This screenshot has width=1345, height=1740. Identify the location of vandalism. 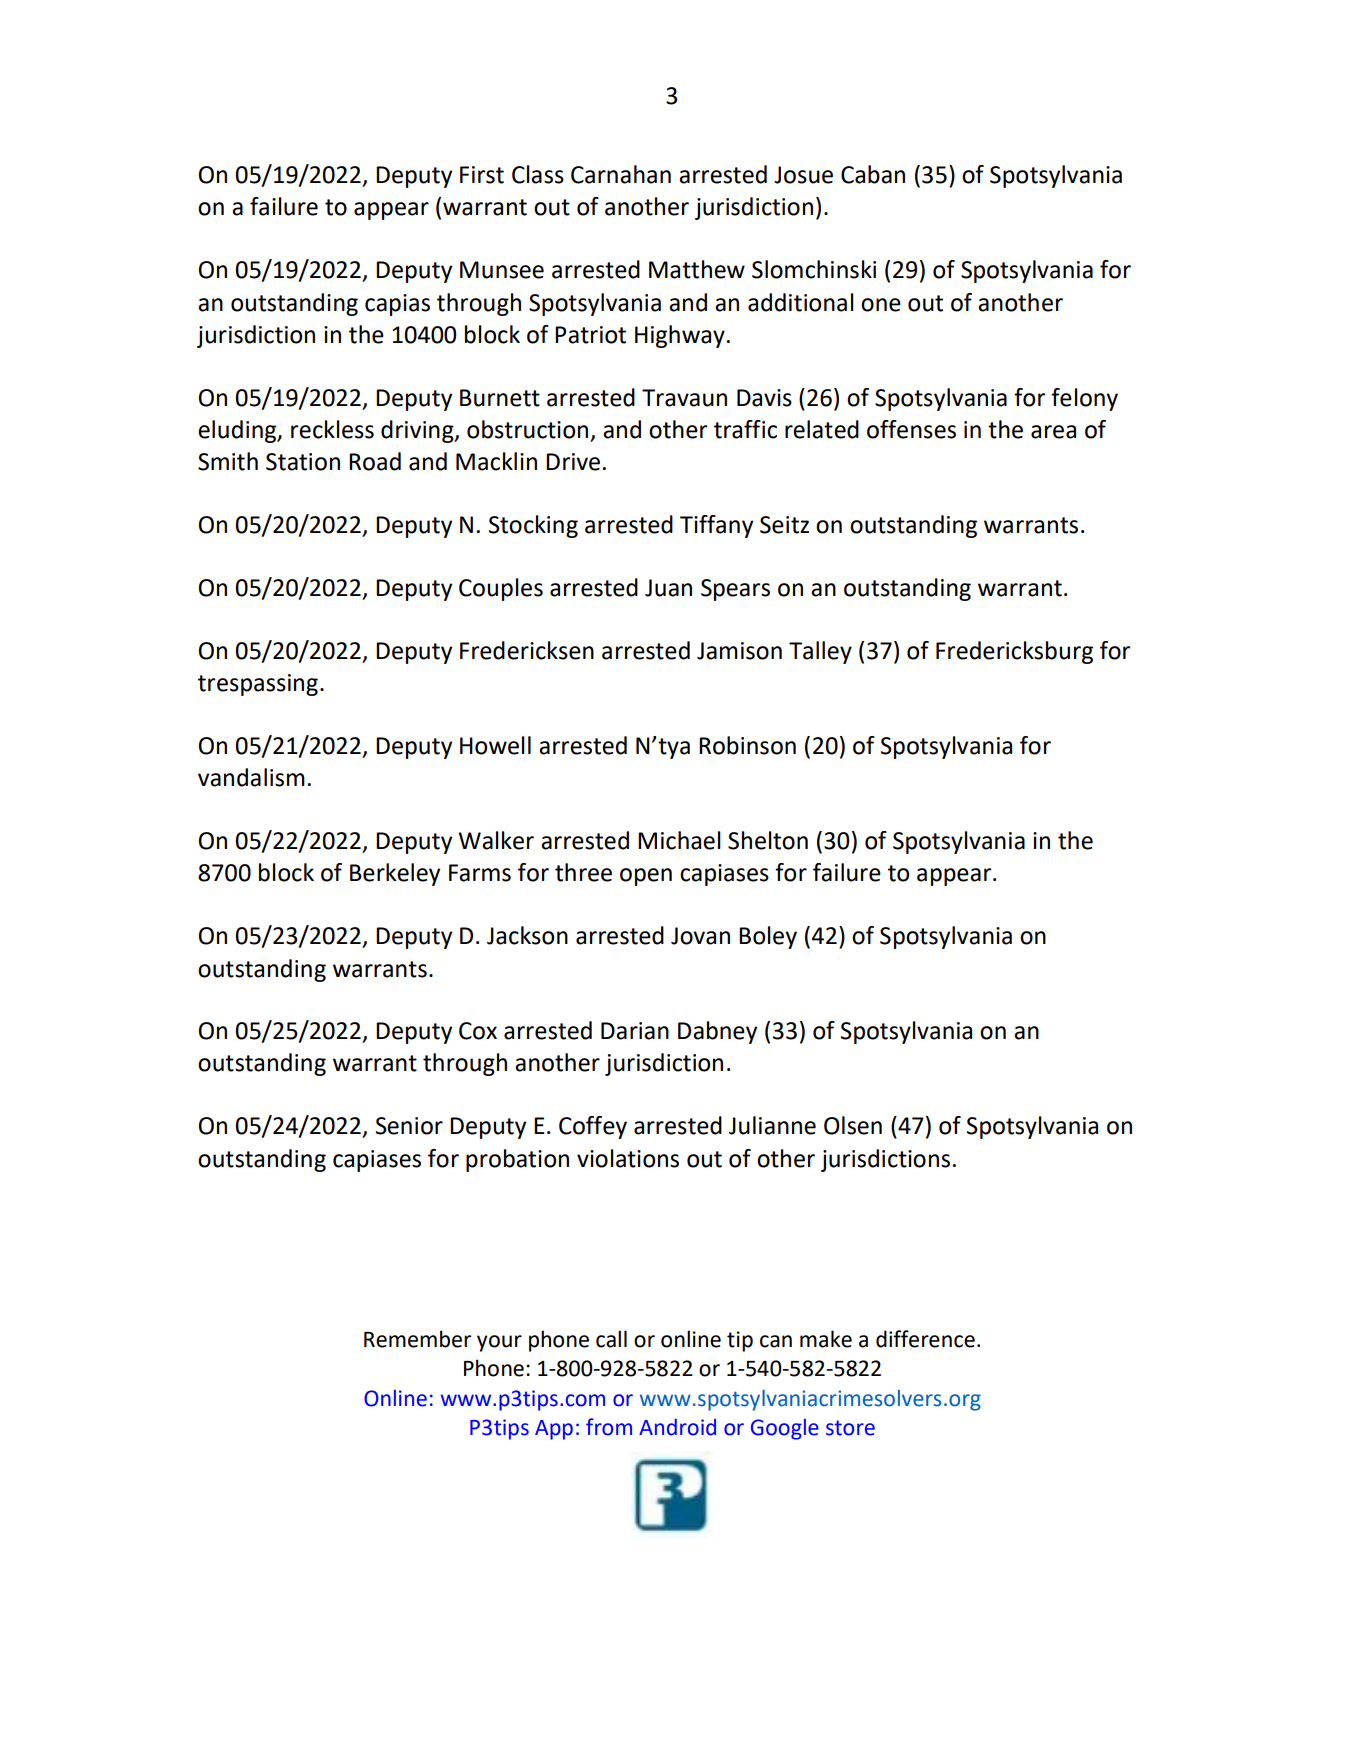
(251, 777).
